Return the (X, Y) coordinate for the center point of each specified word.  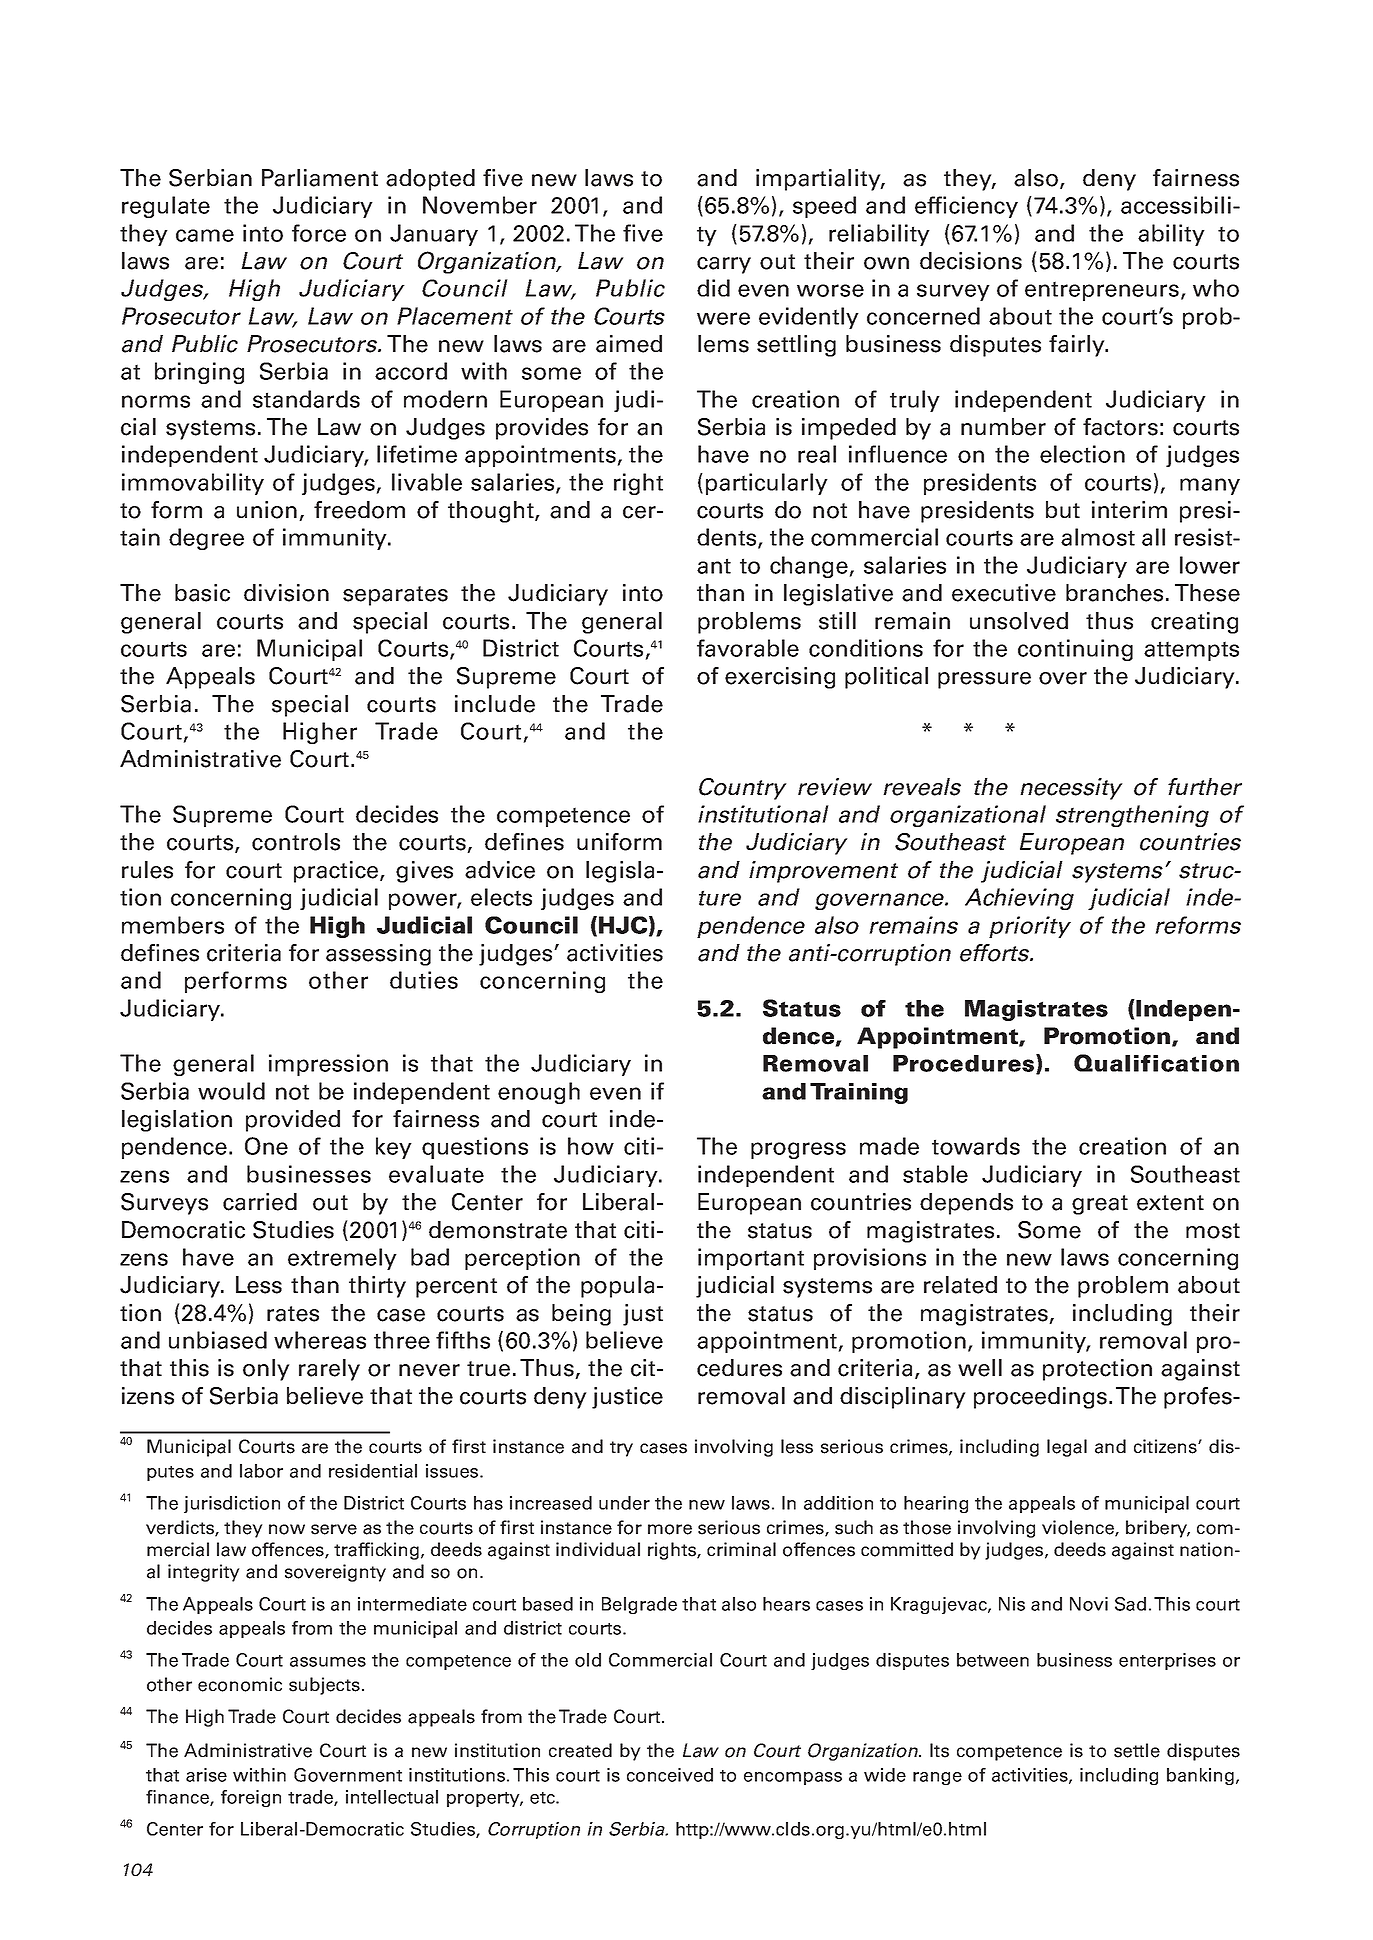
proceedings (1040, 1398)
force (319, 233)
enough (539, 1093)
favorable (748, 648)
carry (724, 265)
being (581, 1315)
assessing (378, 955)
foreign (251, 1798)
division (286, 593)
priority (1030, 927)
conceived (670, 1775)
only (266, 1370)
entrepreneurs (1103, 291)
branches (1114, 593)
